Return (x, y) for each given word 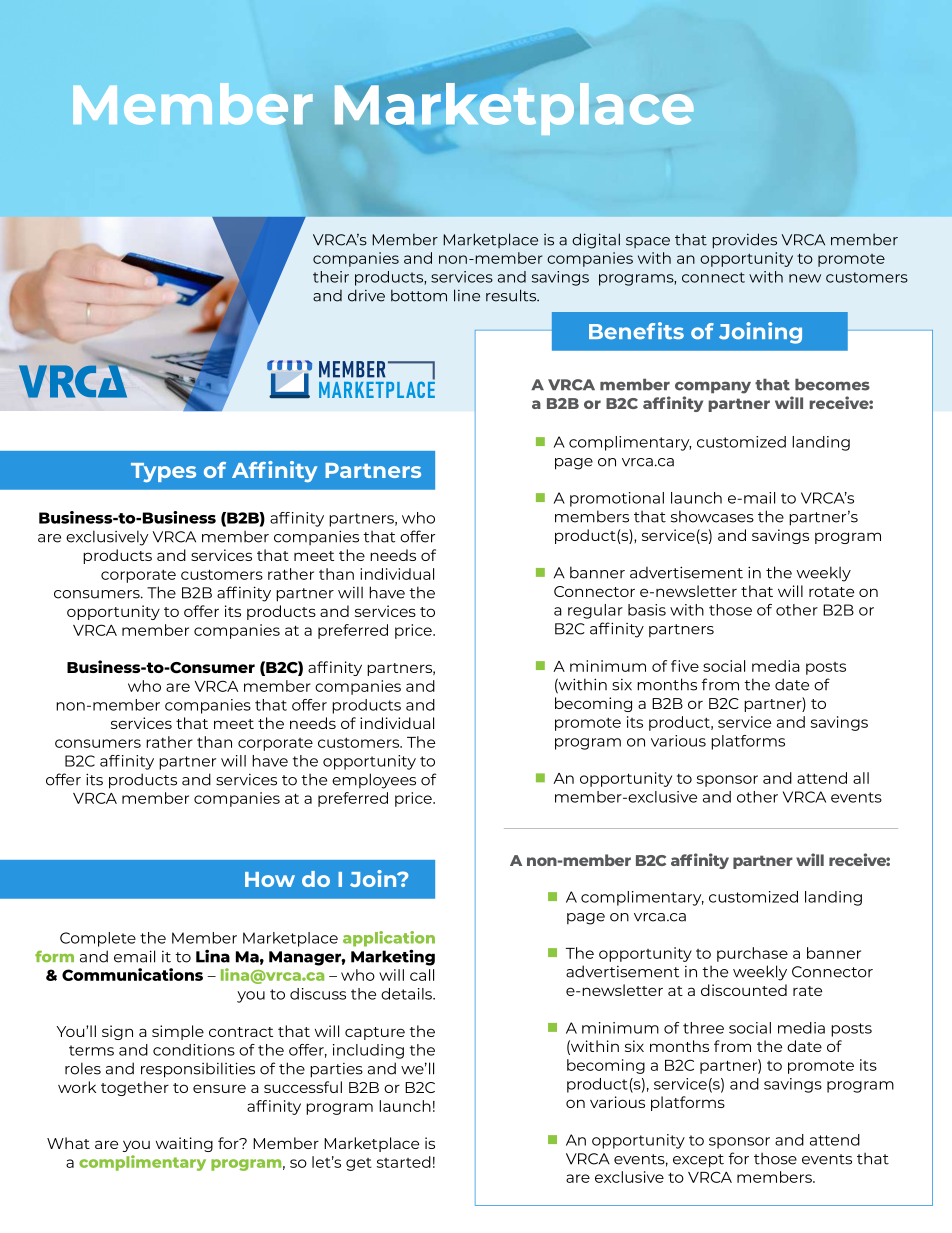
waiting (184, 1144)
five (685, 666)
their (331, 277)
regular (595, 611)
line (467, 295)
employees (374, 781)
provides (744, 241)
